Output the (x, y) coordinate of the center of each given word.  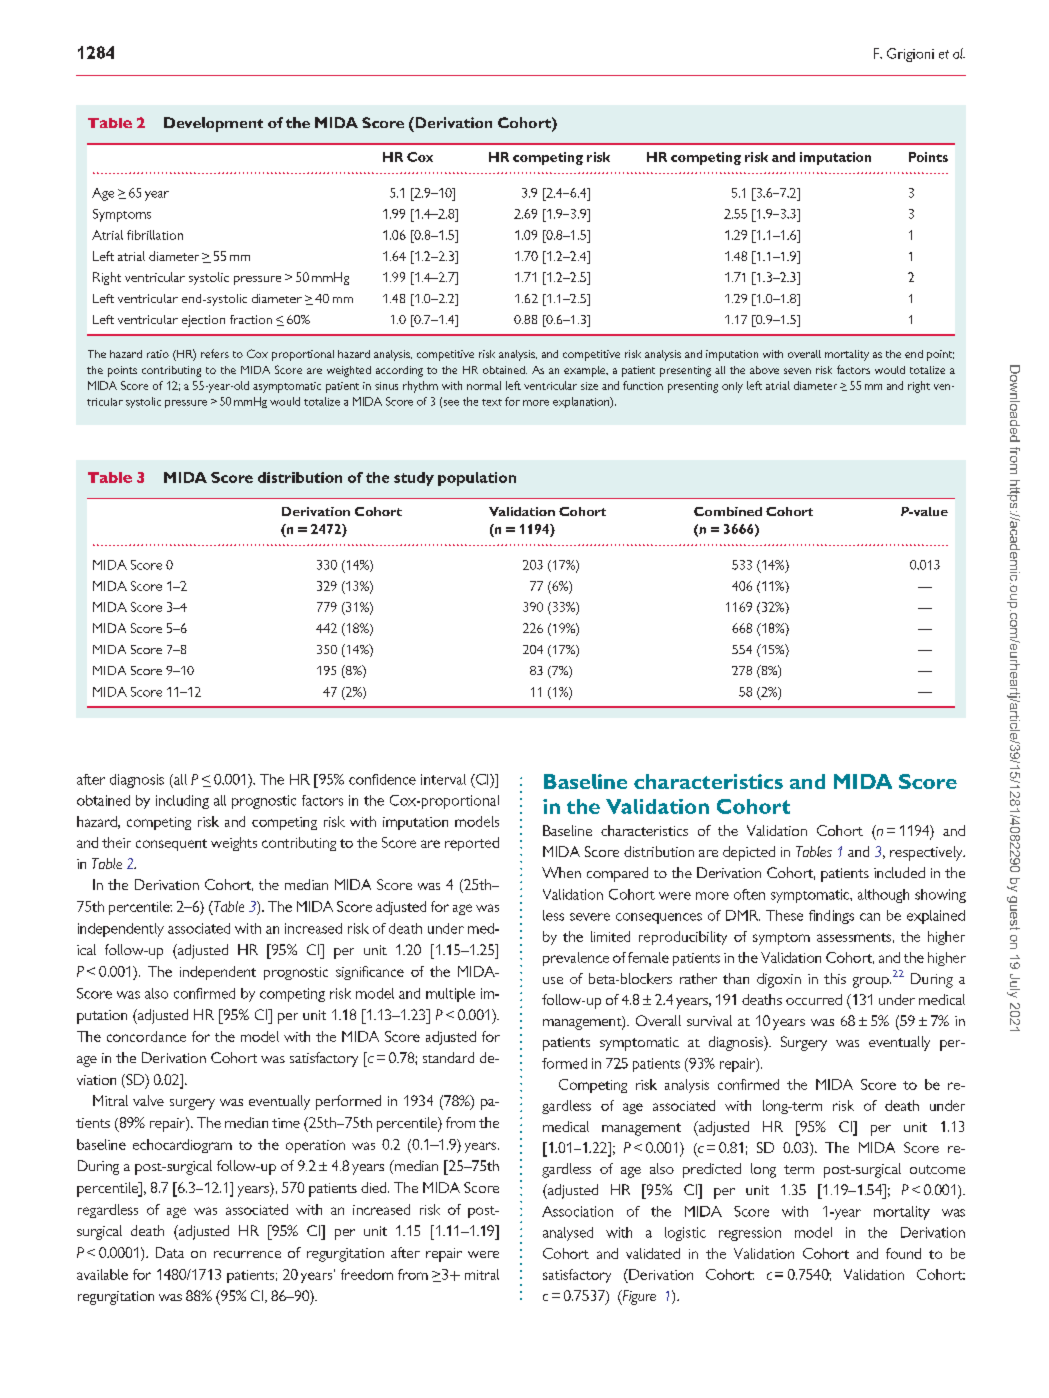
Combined (728, 511)
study (414, 479)
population (477, 479)
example (586, 371)
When (561, 872)
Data (170, 1252)
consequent (171, 845)
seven (797, 371)
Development (213, 124)
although (883, 896)
